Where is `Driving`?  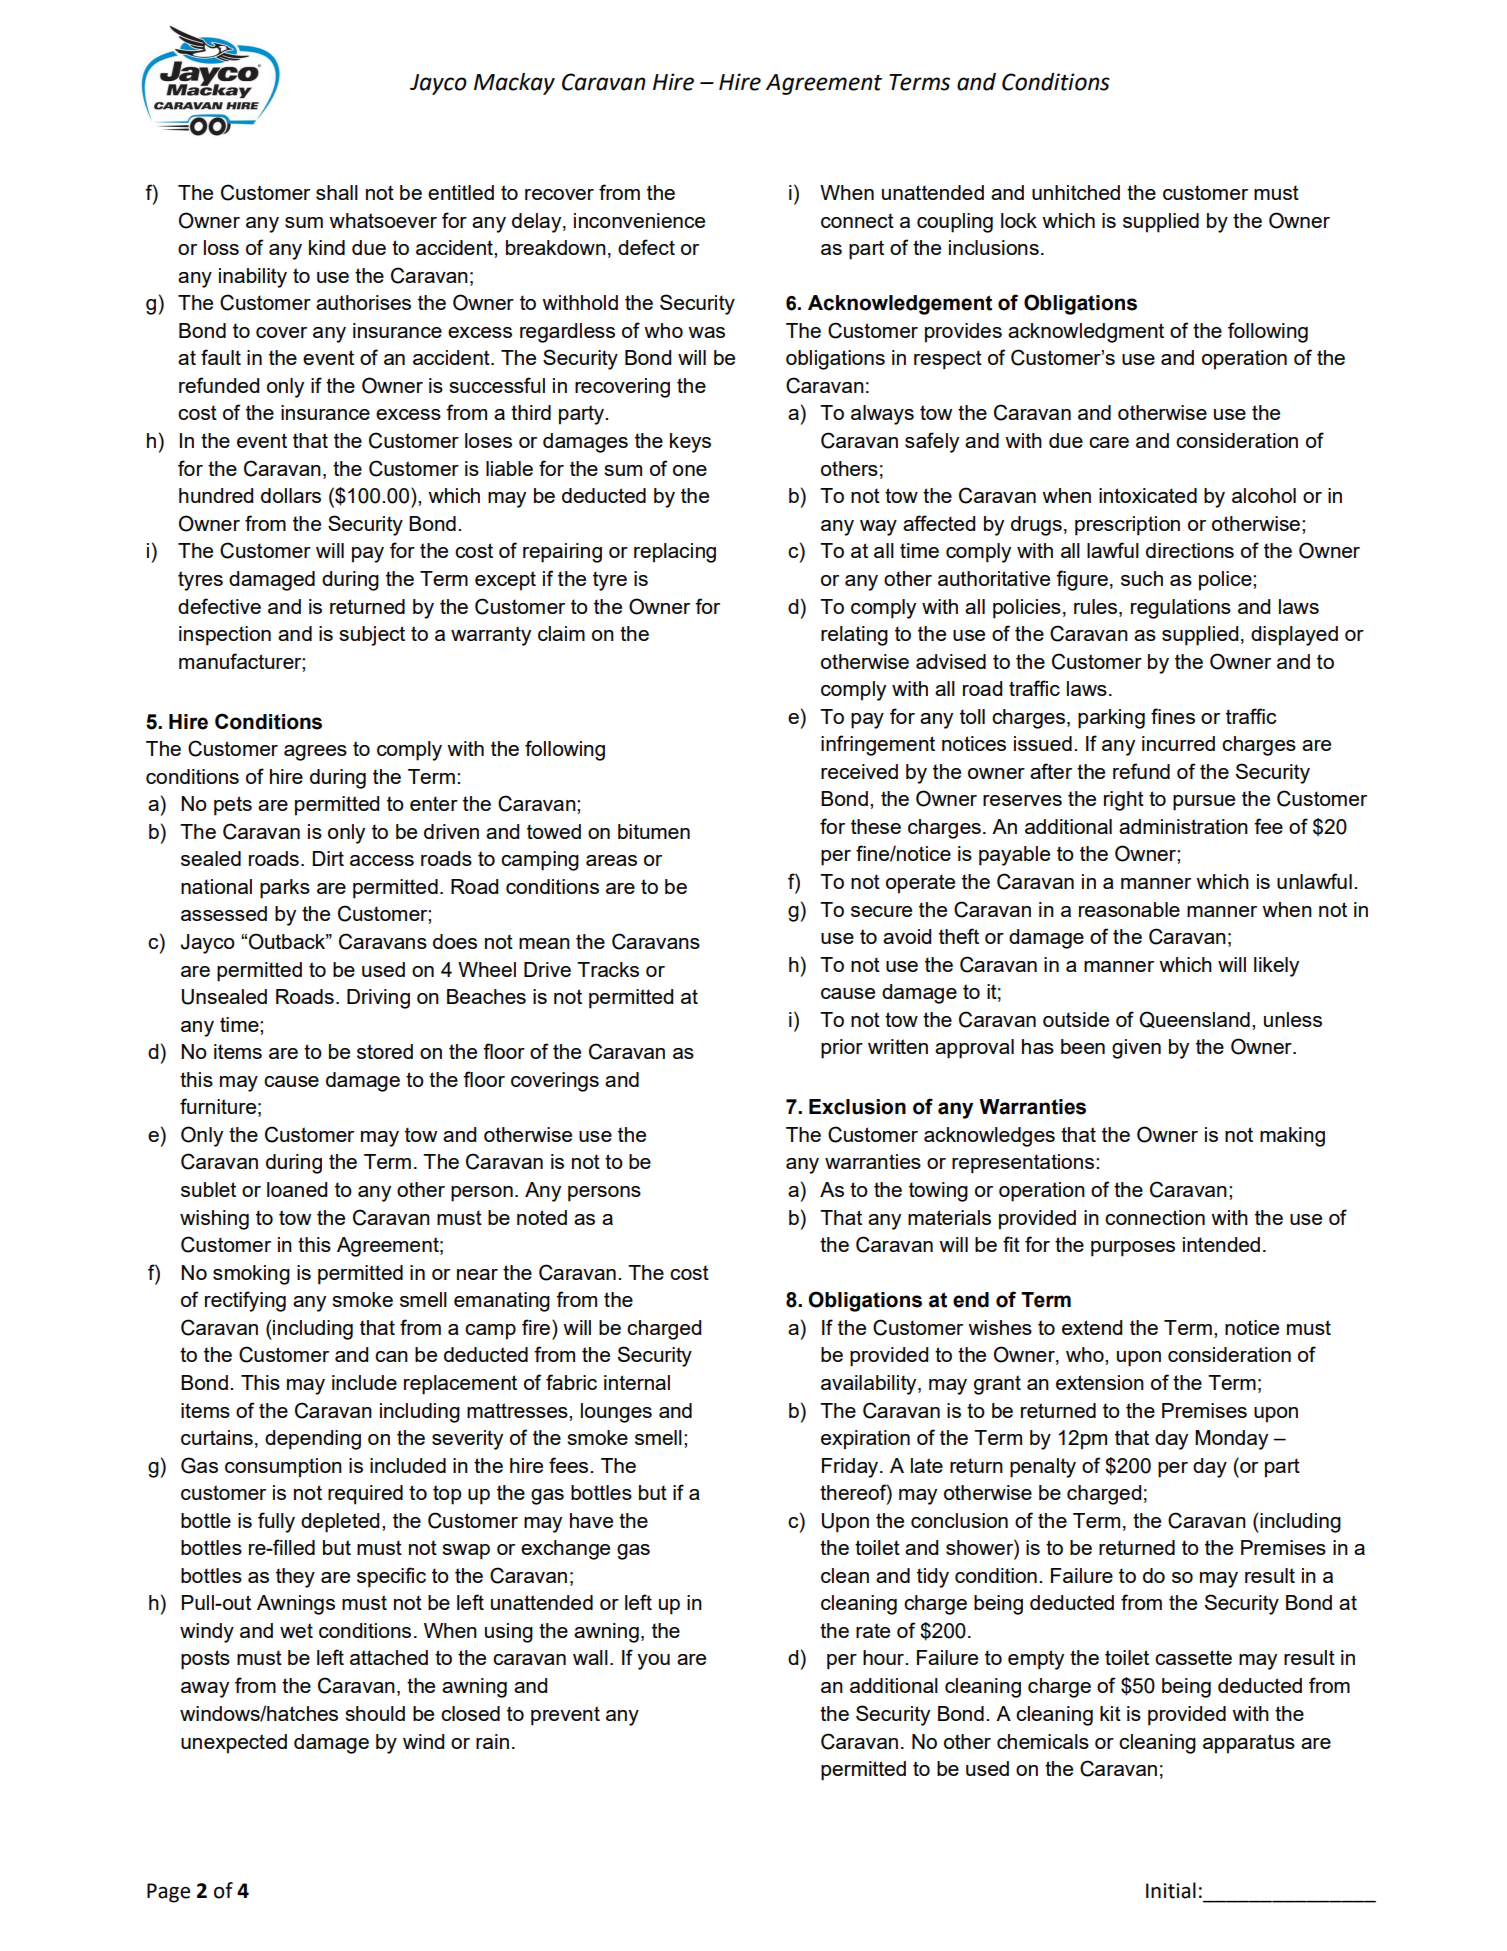
Driving is located at coordinates (378, 999).
